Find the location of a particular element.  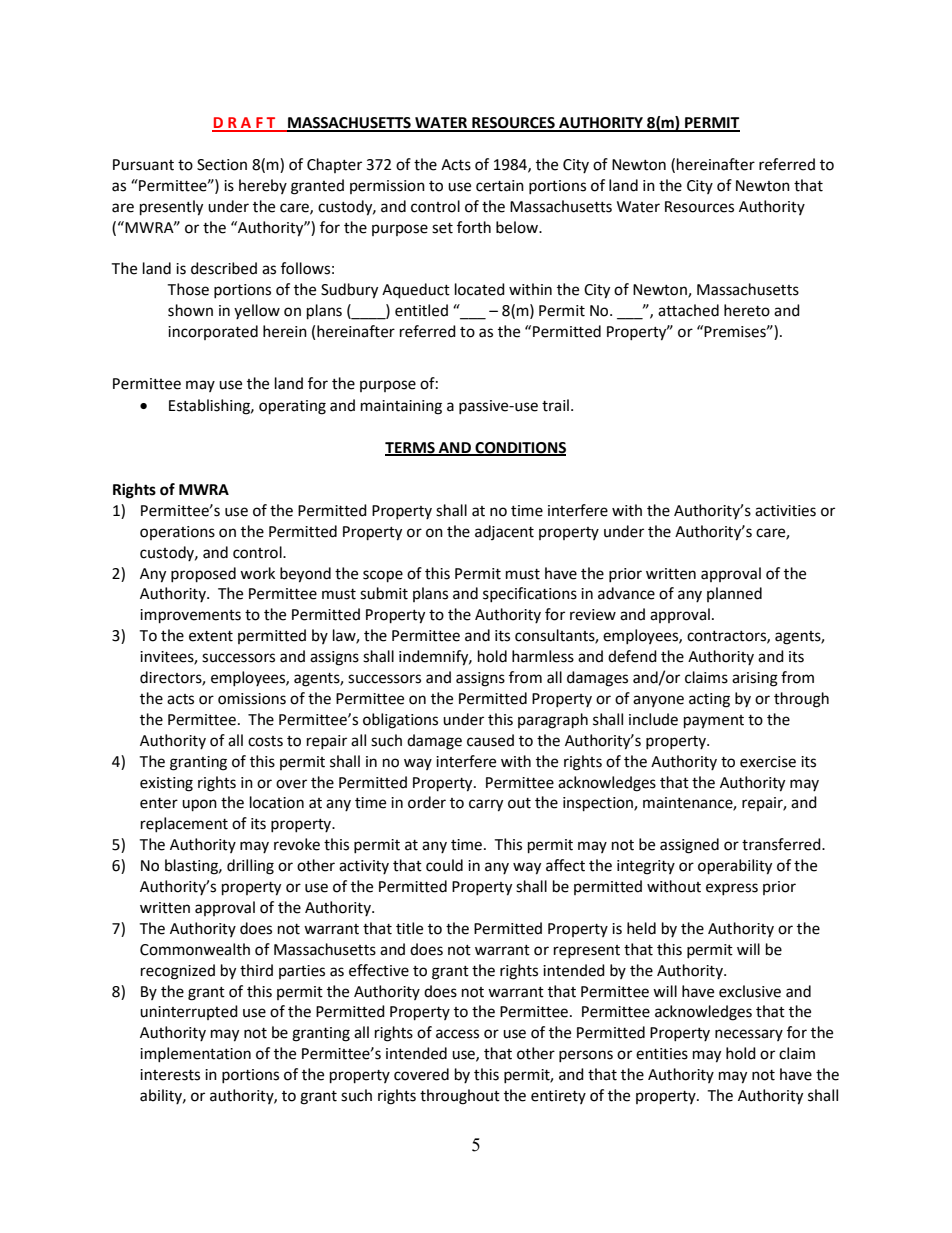

attached is located at coordinates (688, 310).
